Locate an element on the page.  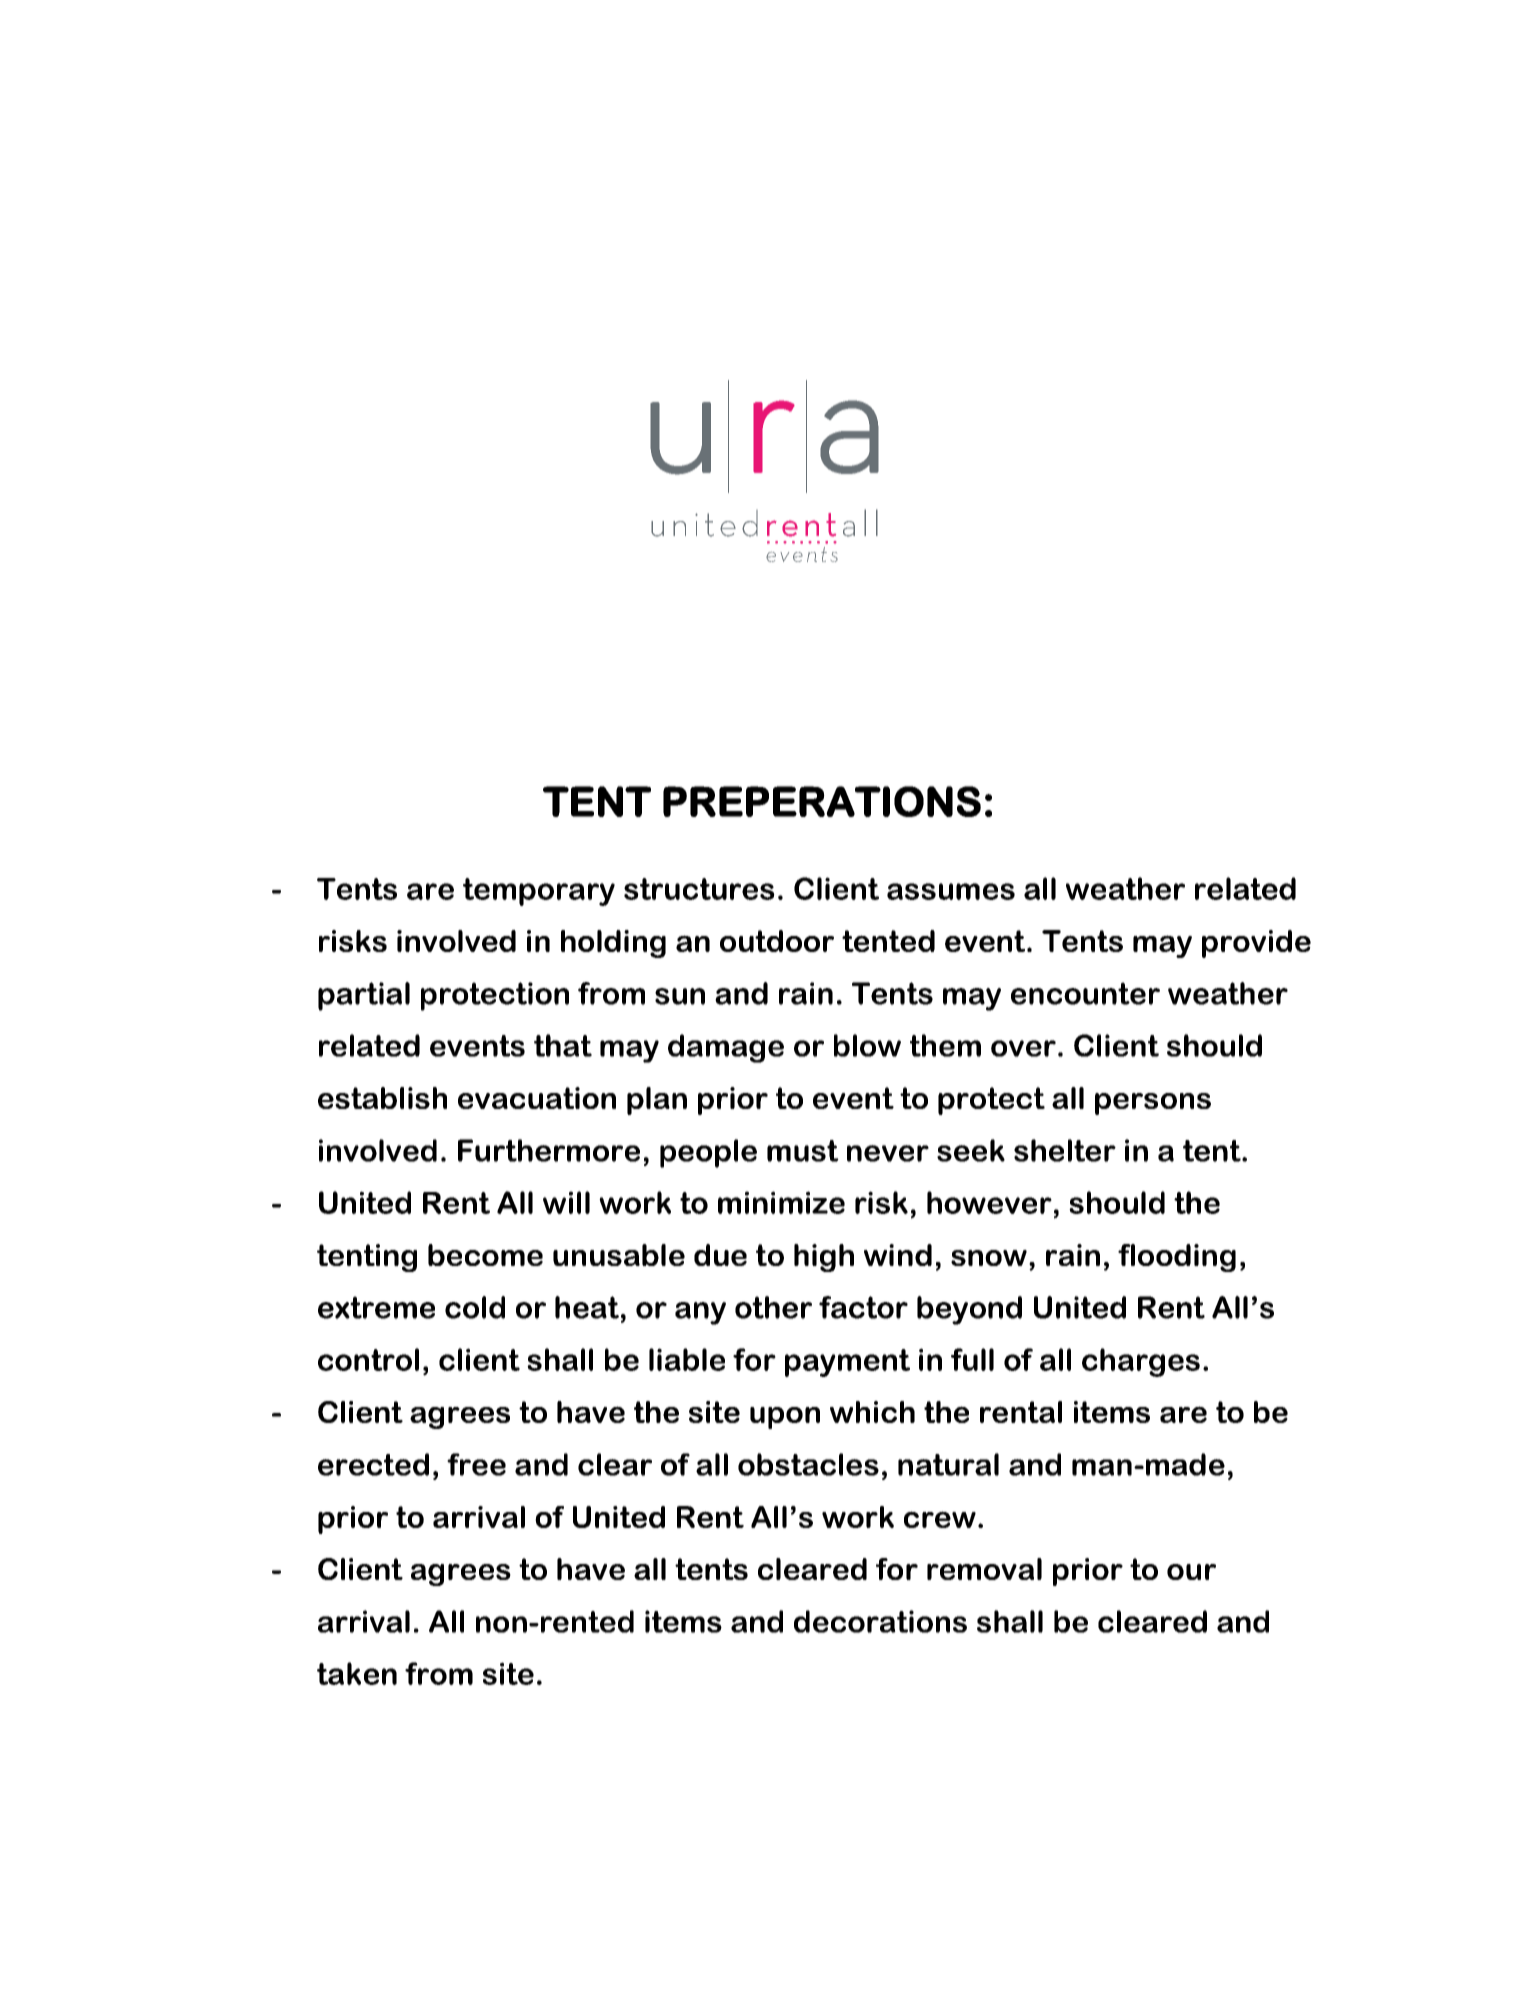
shelter is located at coordinates (1065, 1150).
